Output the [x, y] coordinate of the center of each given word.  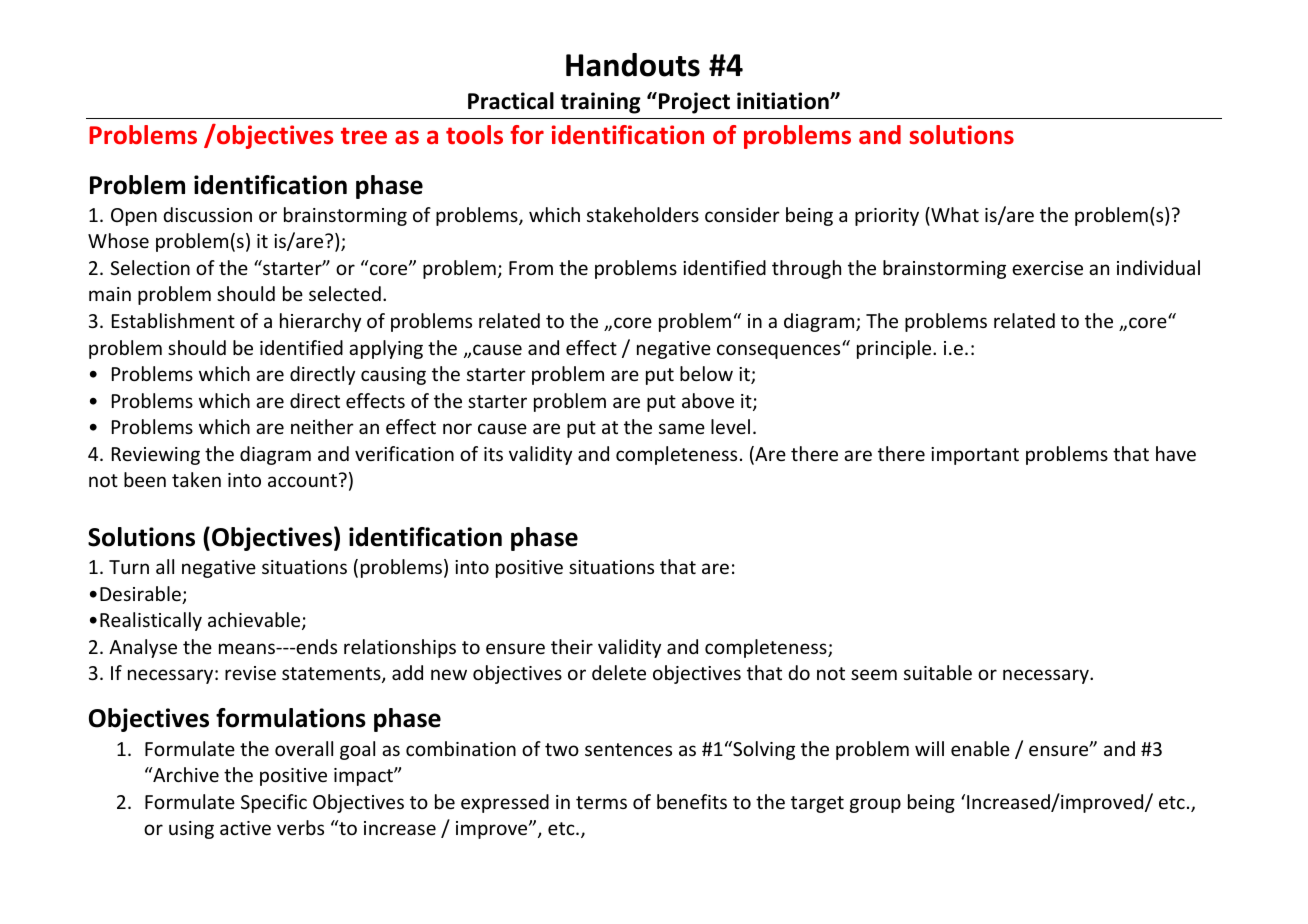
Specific [274, 803]
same [682, 428]
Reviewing [156, 456]
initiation [784, 101]
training [600, 103]
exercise [1047, 268]
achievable [255, 621]
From [531, 268]
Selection [150, 267]
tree [364, 136]
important [975, 456]
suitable [938, 672]
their [572, 646]
